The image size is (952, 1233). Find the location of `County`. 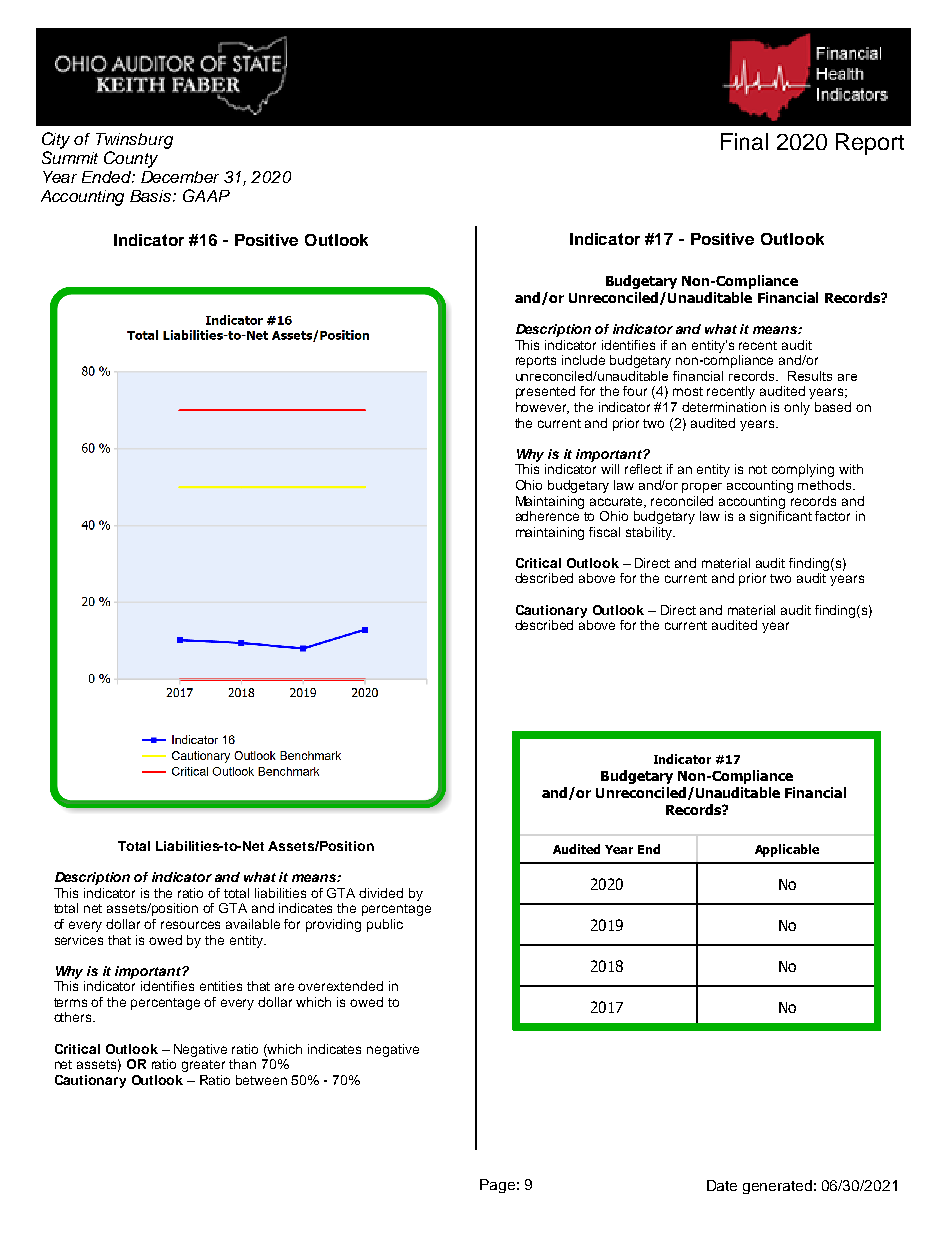

County is located at coordinates (131, 159).
